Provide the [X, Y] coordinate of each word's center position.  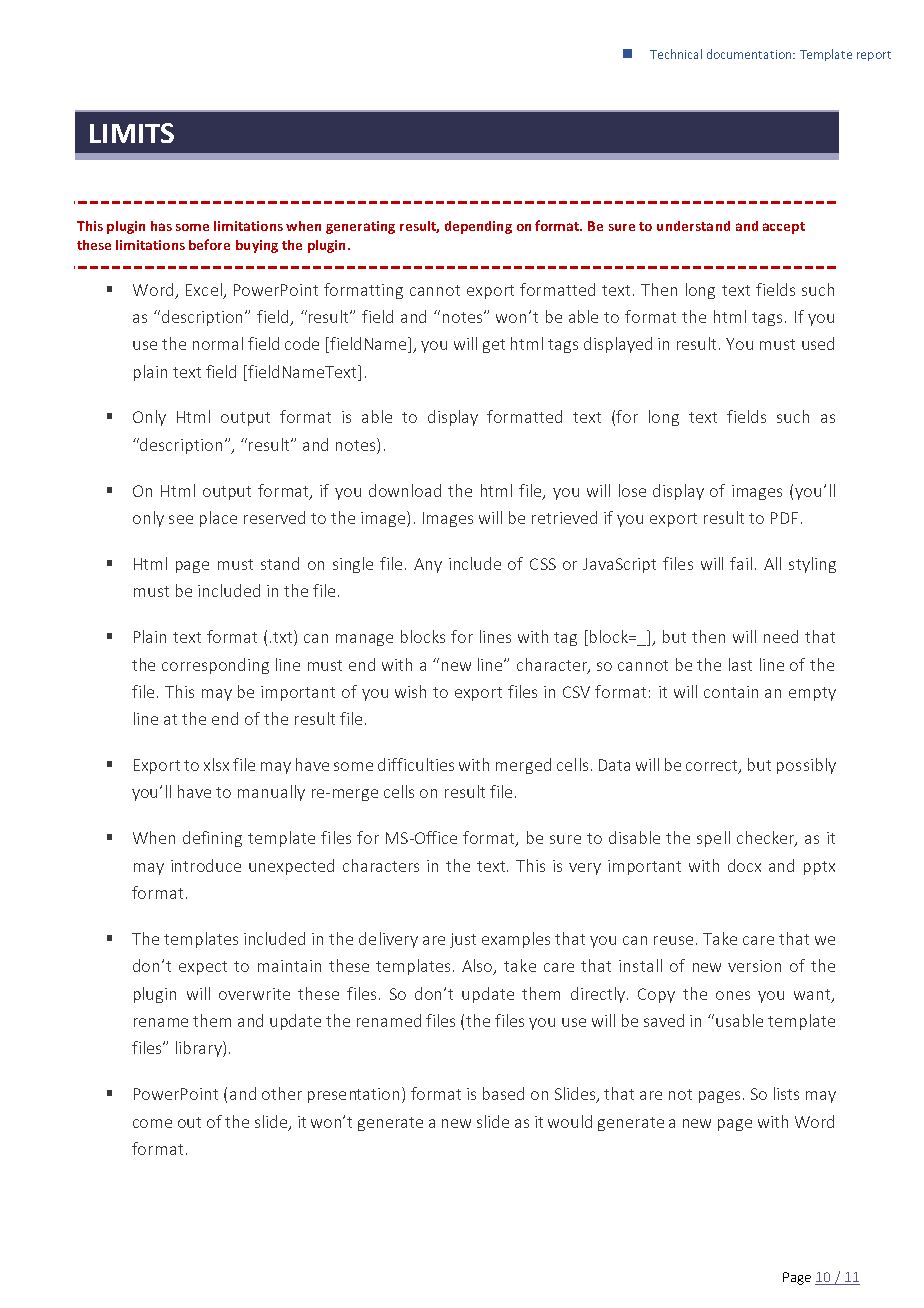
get [494, 346]
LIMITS [132, 133]
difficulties [416, 764]
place [218, 519]
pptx [819, 868]
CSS [543, 564]
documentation [750, 54]
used [818, 343]
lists [786, 1093]
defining [212, 839]
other [282, 1093]
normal [218, 343]
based [503, 1093]
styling [812, 565]
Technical [676, 54]
